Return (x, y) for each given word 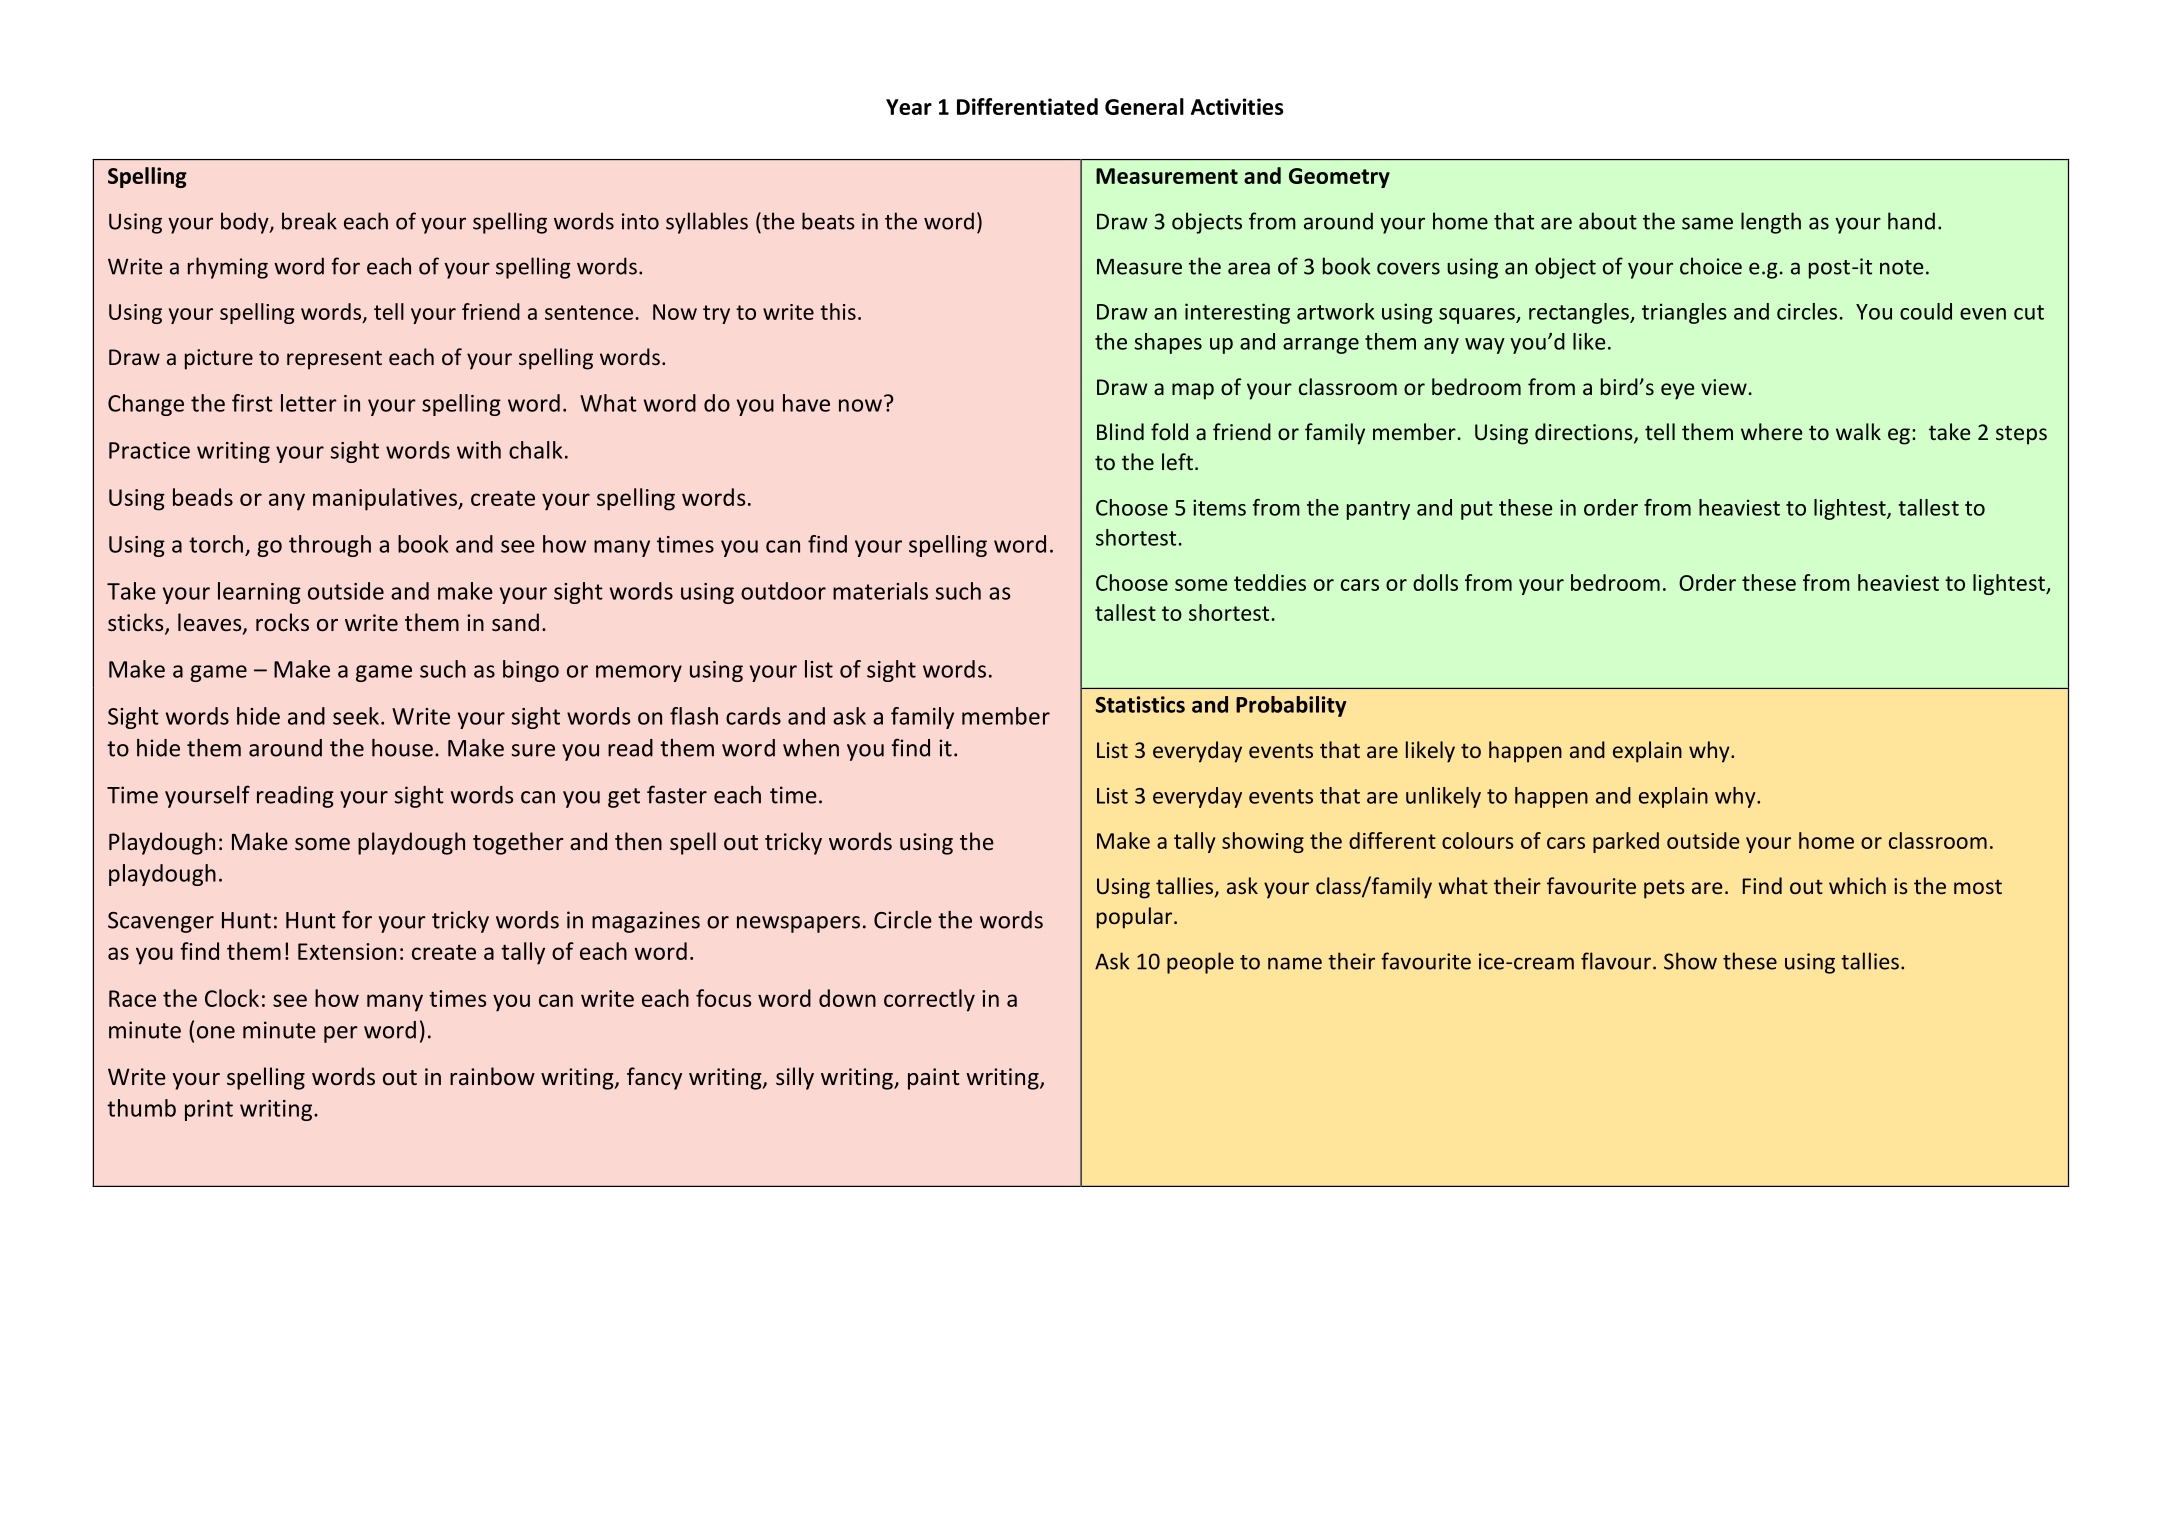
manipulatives (386, 499)
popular (1136, 918)
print (209, 1110)
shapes (1168, 343)
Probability (1291, 706)
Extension (347, 951)
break (309, 221)
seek (356, 716)
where (1772, 431)
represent (334, 360)
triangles (1684, 313)
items (1219, 507)
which (1857, 885)
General (1144, 106)
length (1771, 223)
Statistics (1140, 704)
